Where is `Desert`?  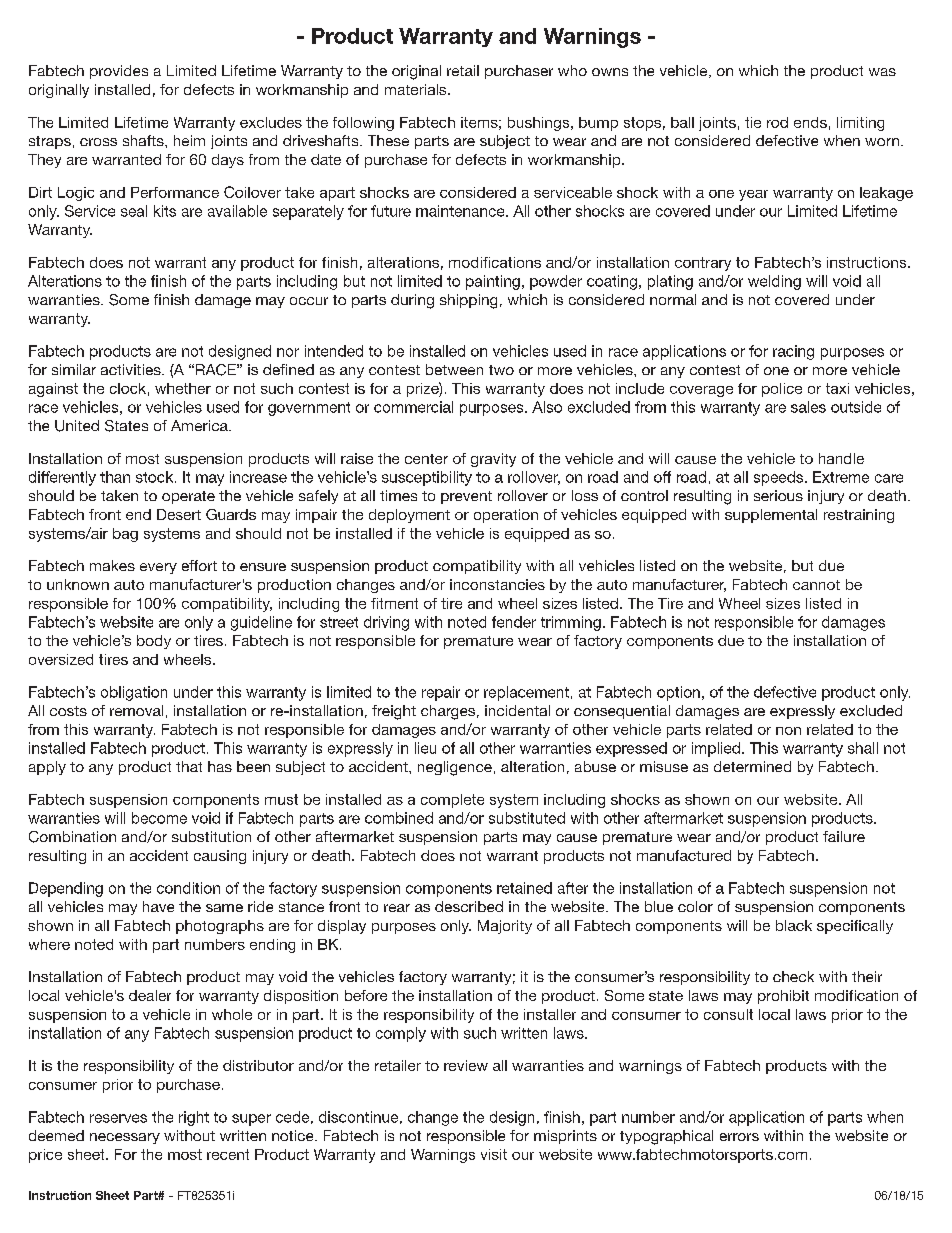
Desert is located at coordinates (179, 514).
